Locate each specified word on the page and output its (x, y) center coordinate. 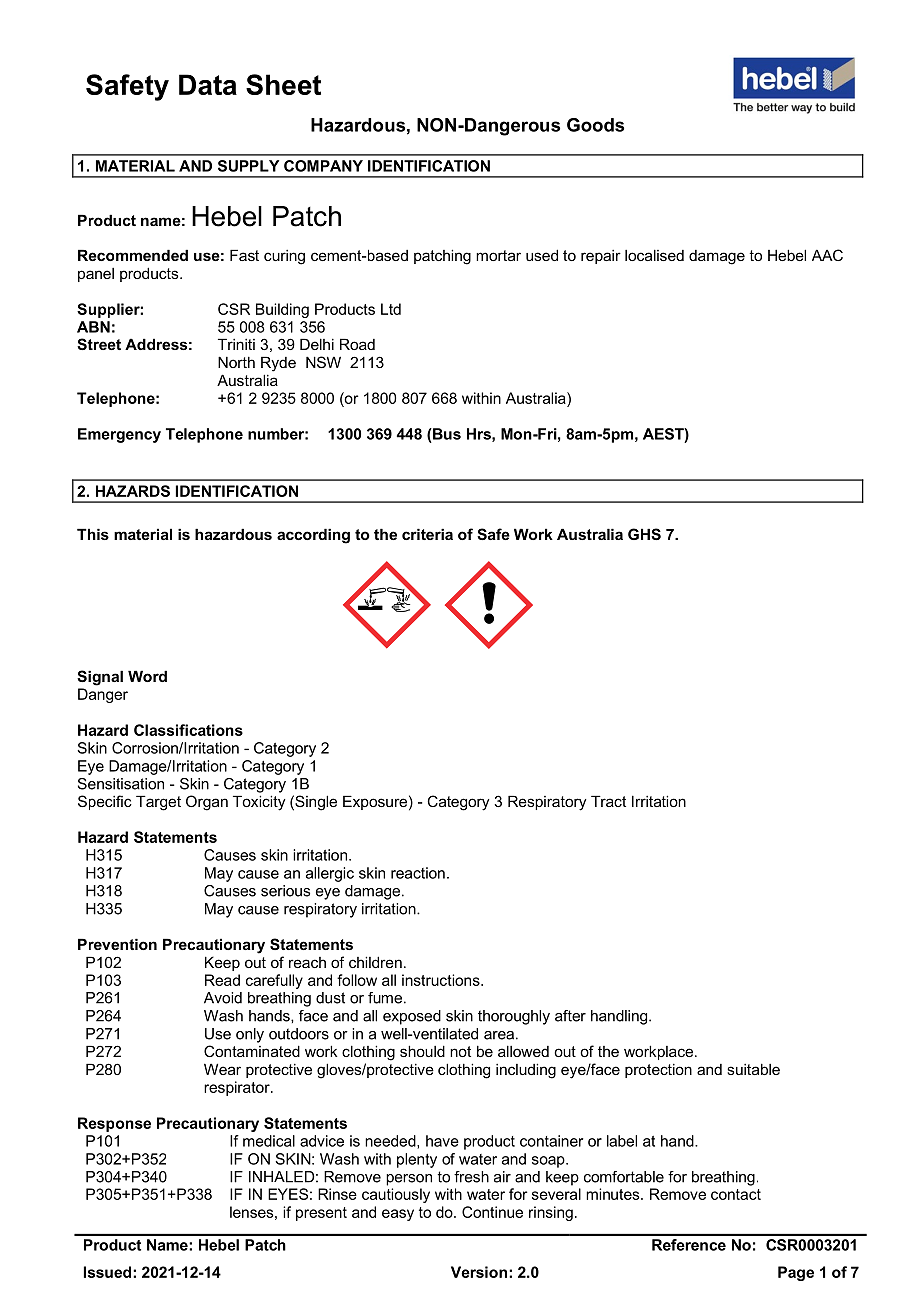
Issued (109, 1272)
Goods (595, 125)
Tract (608, 801)
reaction (418, 873)
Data (208, 84)
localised (654, 255)
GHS (644, 534)
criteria (427, 534)
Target (158, 803)
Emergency (119, 435)
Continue (492, 1212)
